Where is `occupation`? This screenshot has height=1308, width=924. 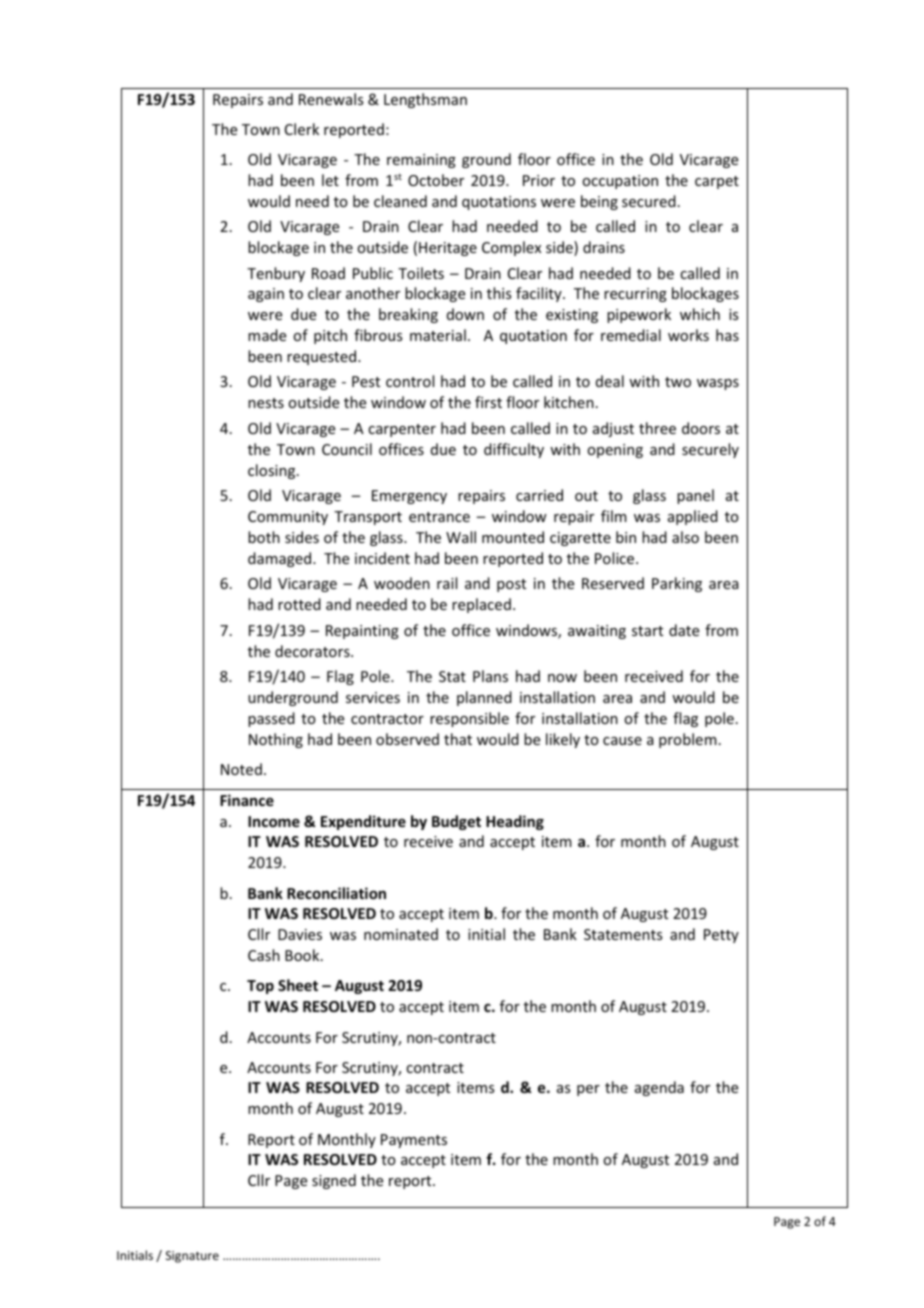 occupation is located at coordinates (620, 182).
